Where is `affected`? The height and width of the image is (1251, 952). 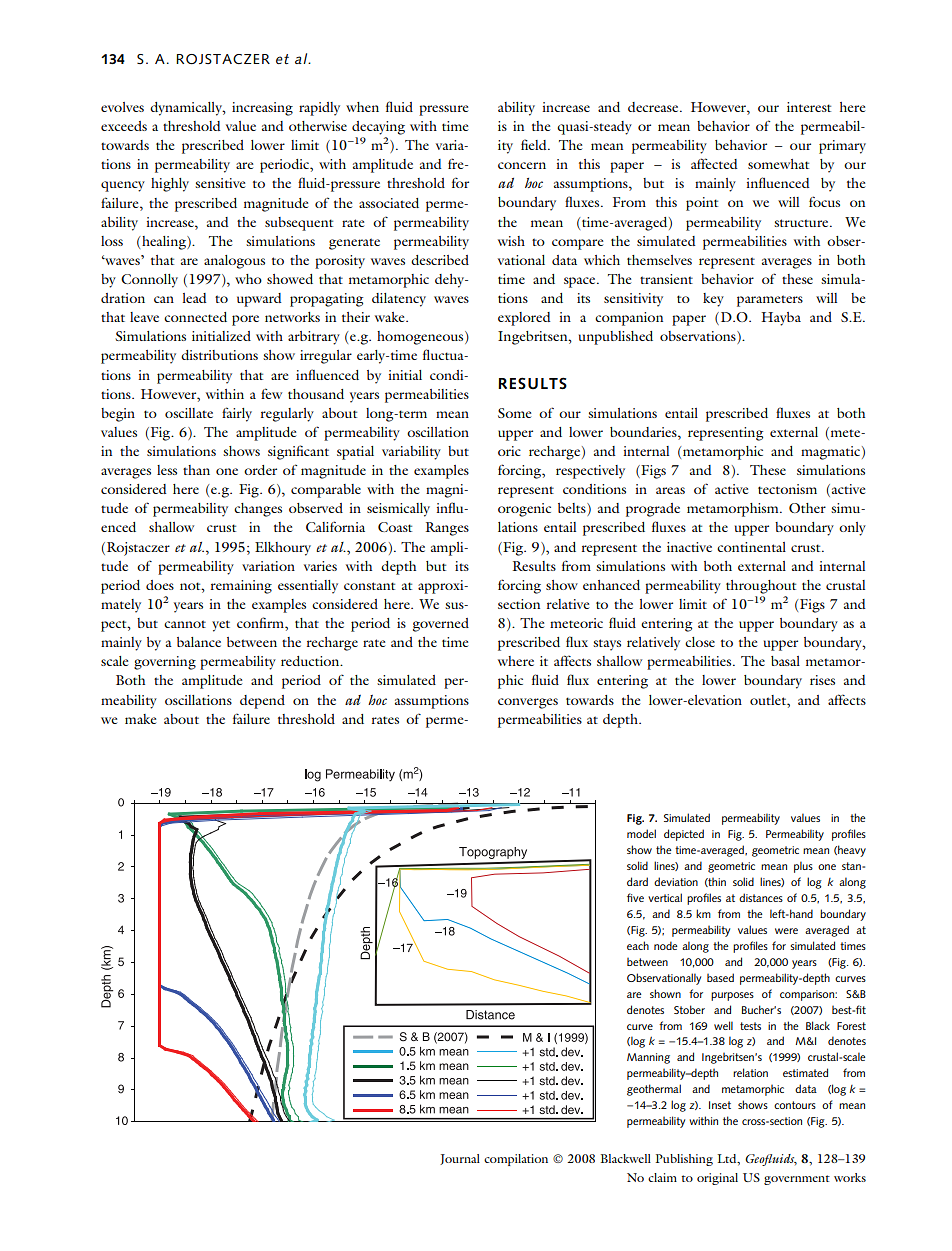
affected is located at coordinates (714, 163).
